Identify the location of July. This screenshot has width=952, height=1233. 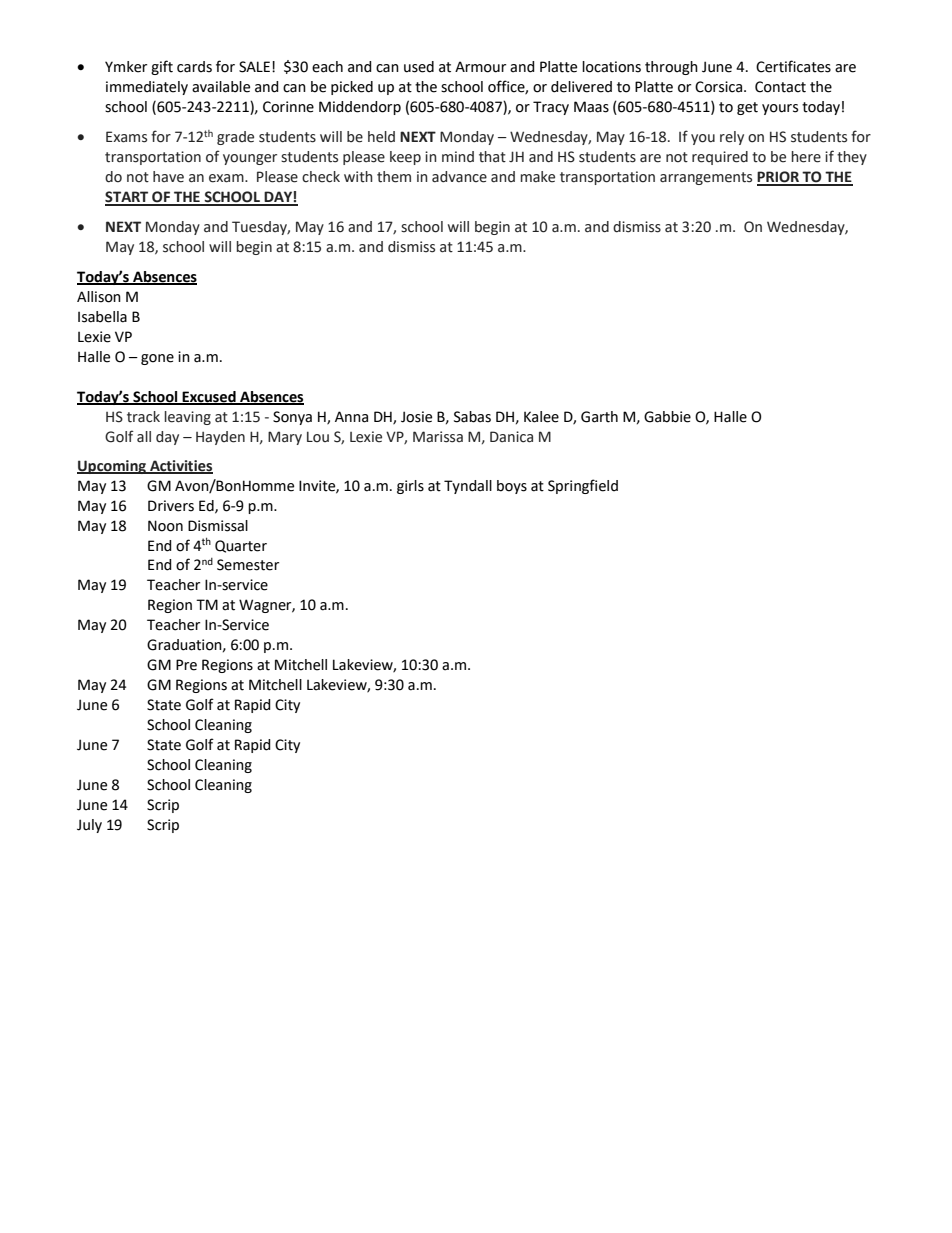
(89, 826).
